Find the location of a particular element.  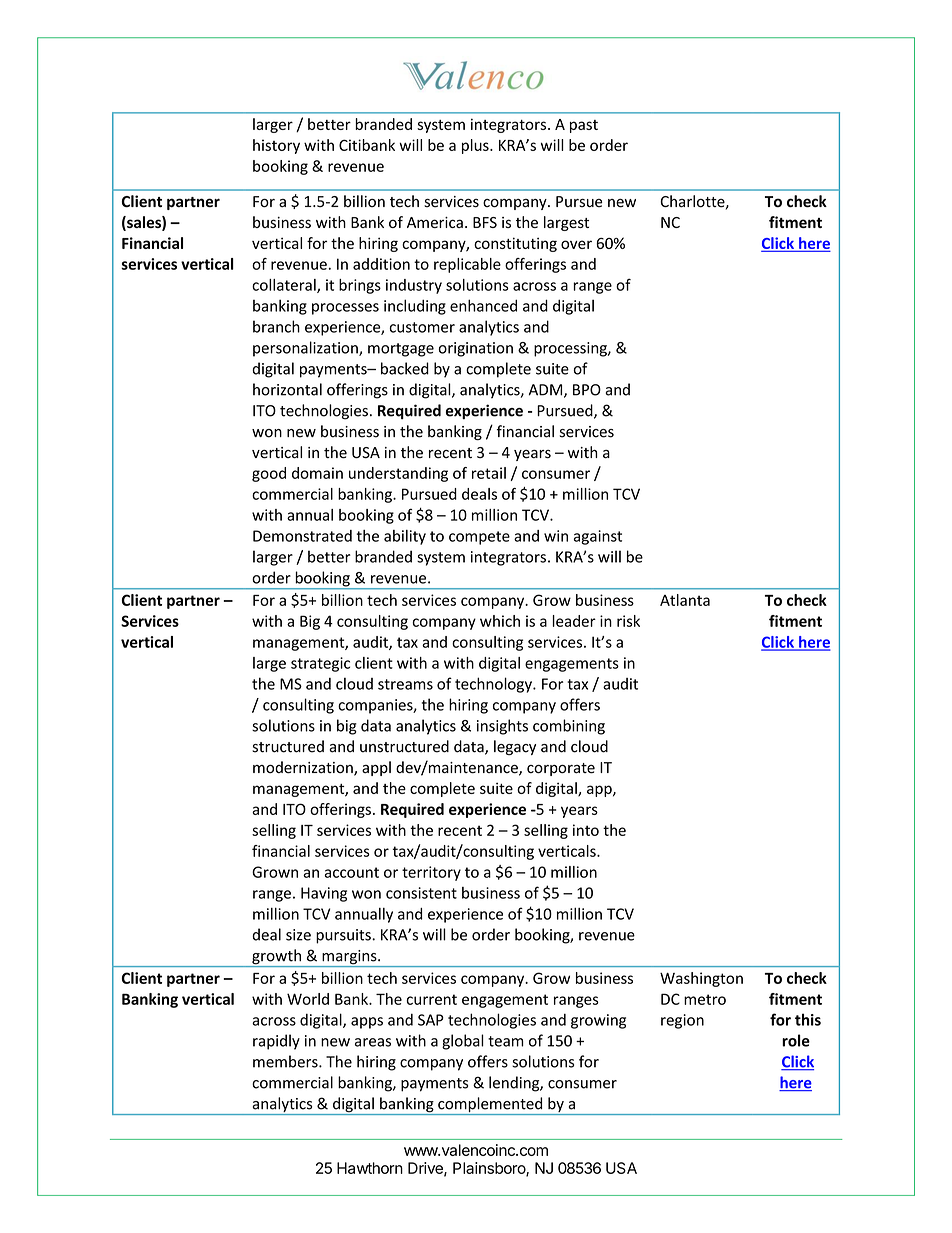

Atlanta is located at coordinates (685, 600).
